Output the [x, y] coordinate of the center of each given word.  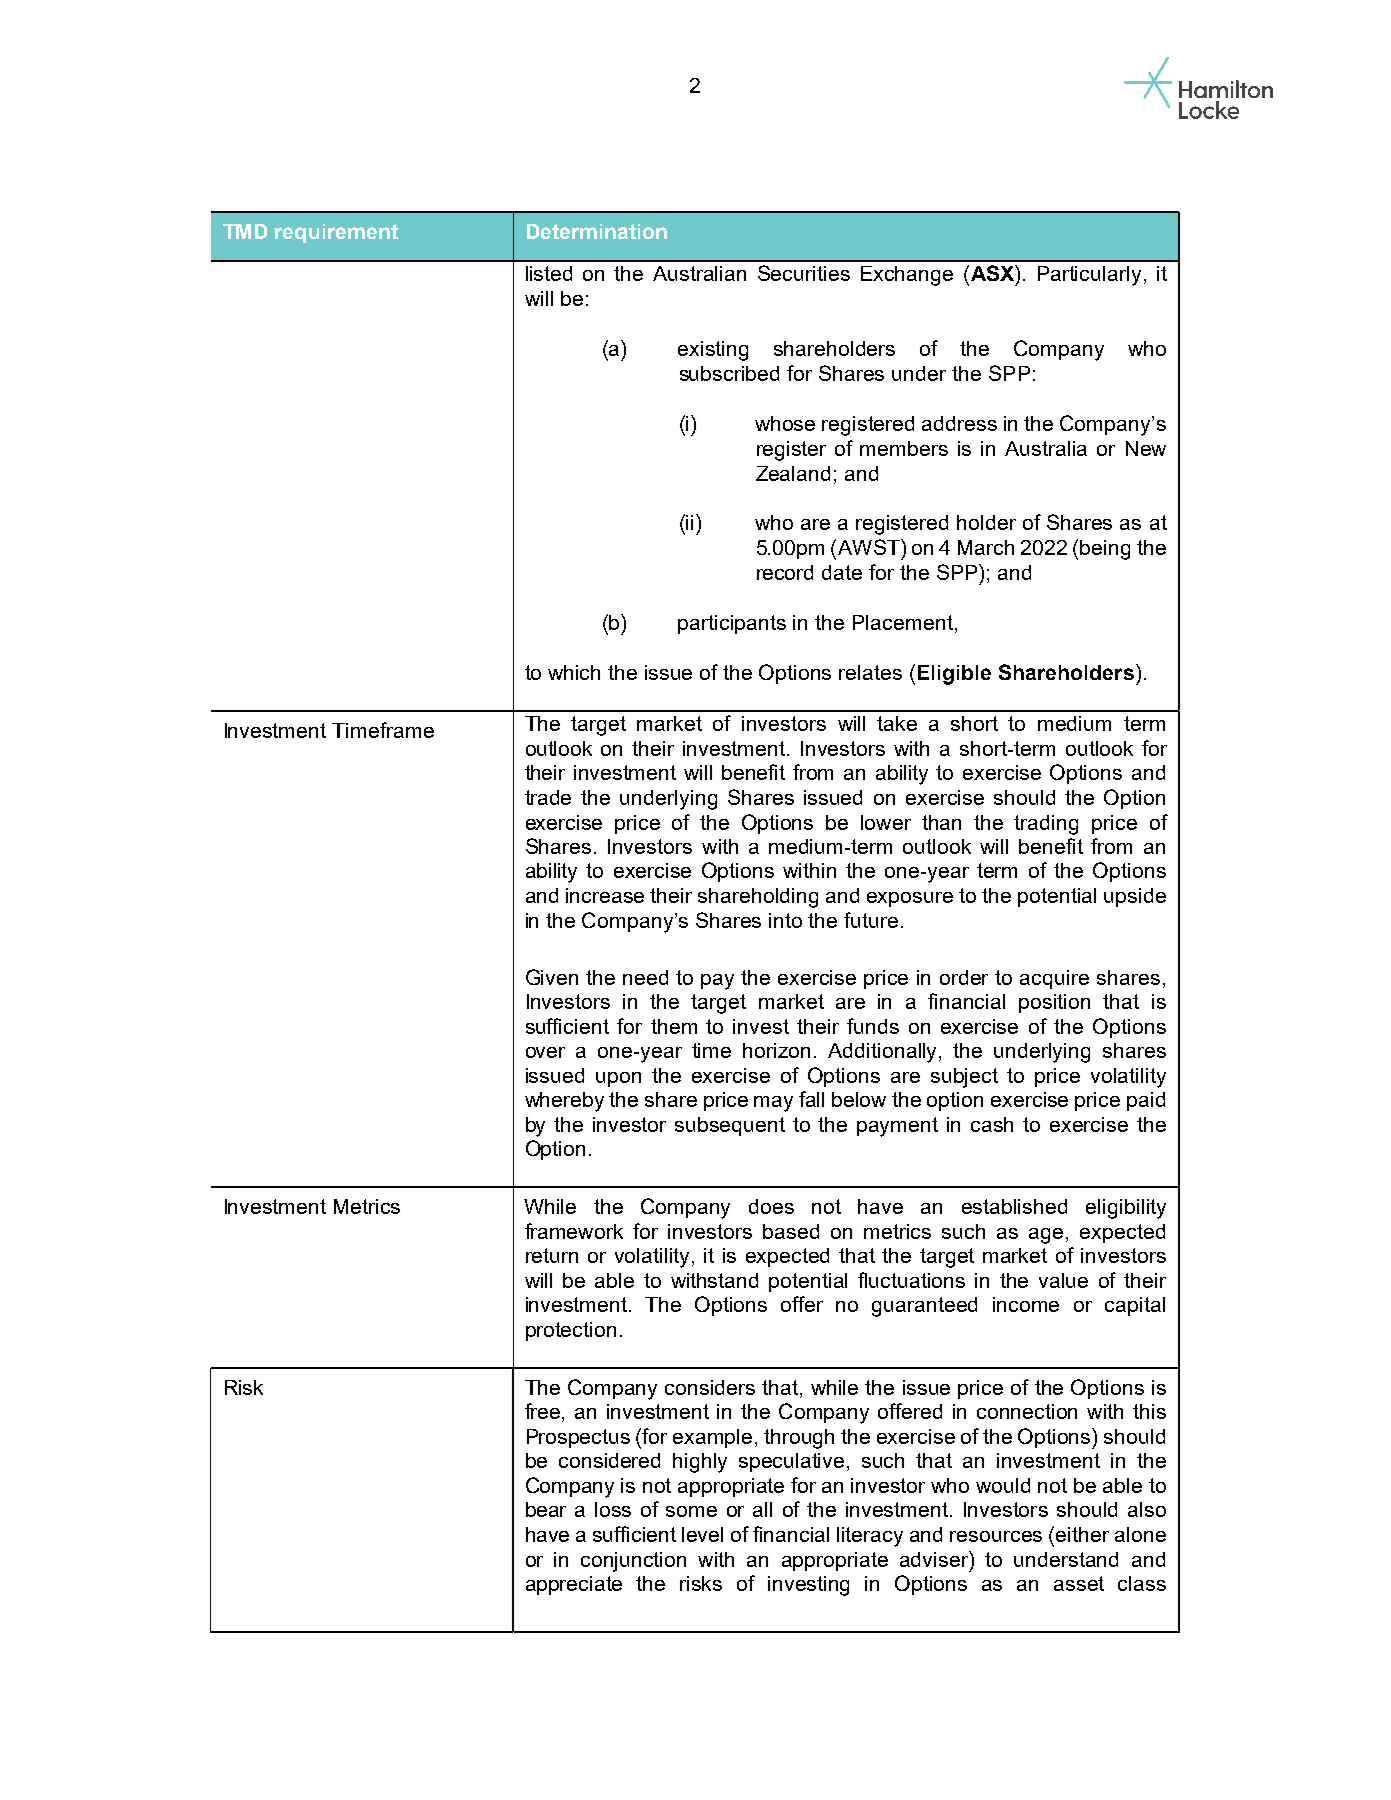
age [1046, 1236]
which [574, 672]
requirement [336, 233]
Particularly [1089, 276]
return [552, 1255]
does [771, 1206]
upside [1135, 897]
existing [713, 351]
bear [546, 1509]
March [986, 547]
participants [732, 624]
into [785, 920]
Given [552, 977]
